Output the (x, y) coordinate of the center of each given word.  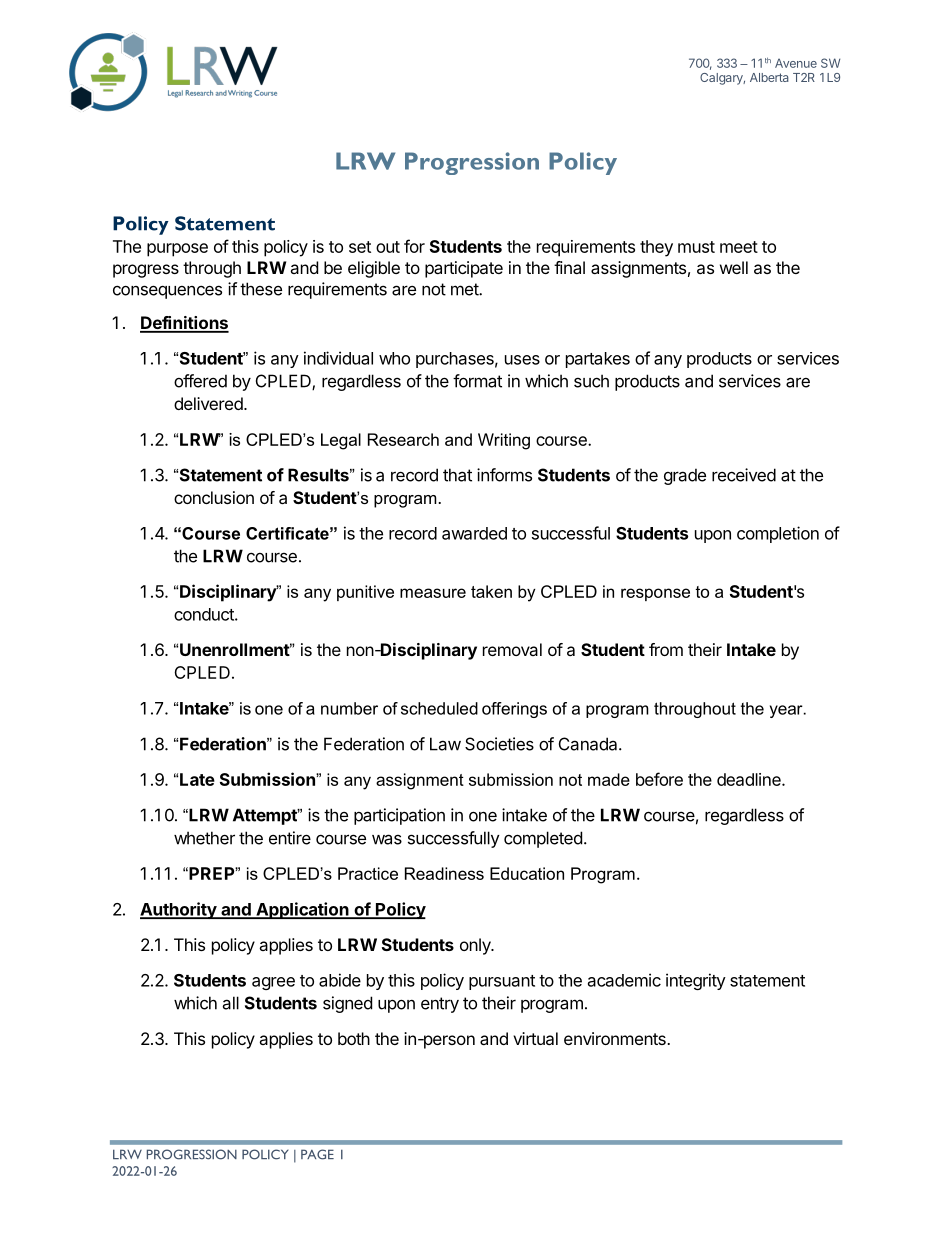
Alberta (769, 77)
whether (204, 838)
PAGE (317, 1154)
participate (464, 269)
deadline (750, 779)
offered (200, 381)
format (477, 381)
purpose (177, 250)
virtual (535, 1038)
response (655, 594)
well (734, 267)
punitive (365, 593)
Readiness (444, 873)
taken (491, 591)
